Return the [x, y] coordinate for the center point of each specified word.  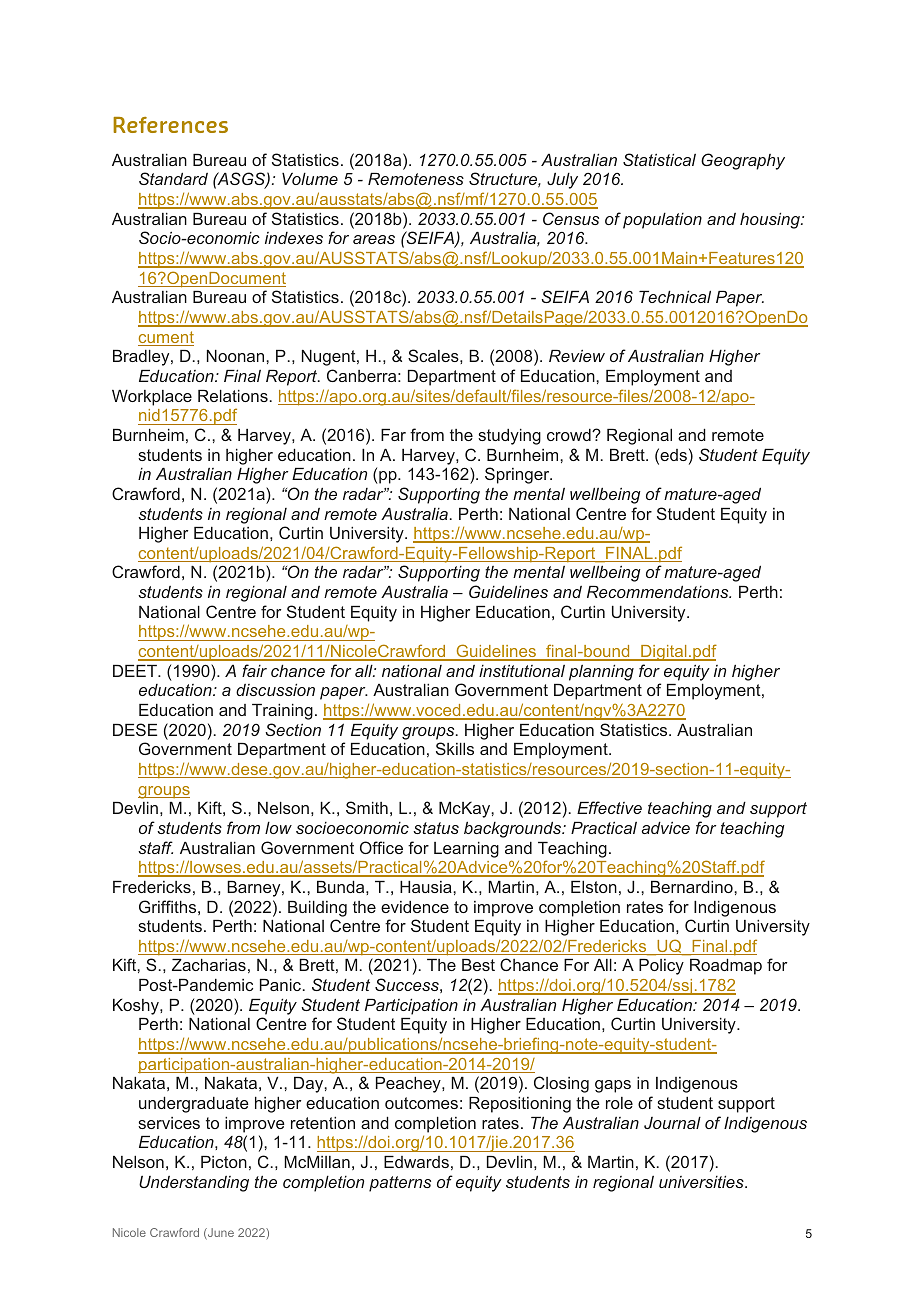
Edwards [416, 1162]
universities [702, 1182]
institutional [522, 671]
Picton [224, 1162]
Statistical [659, 159]
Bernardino [693, 887]
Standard [173, 178]
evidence [415, 907]
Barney [255, 889]
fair [254, 670]
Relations [233, 396]
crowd [570, 435]
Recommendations [659, 592]
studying [509, 437]
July [562, 181]
